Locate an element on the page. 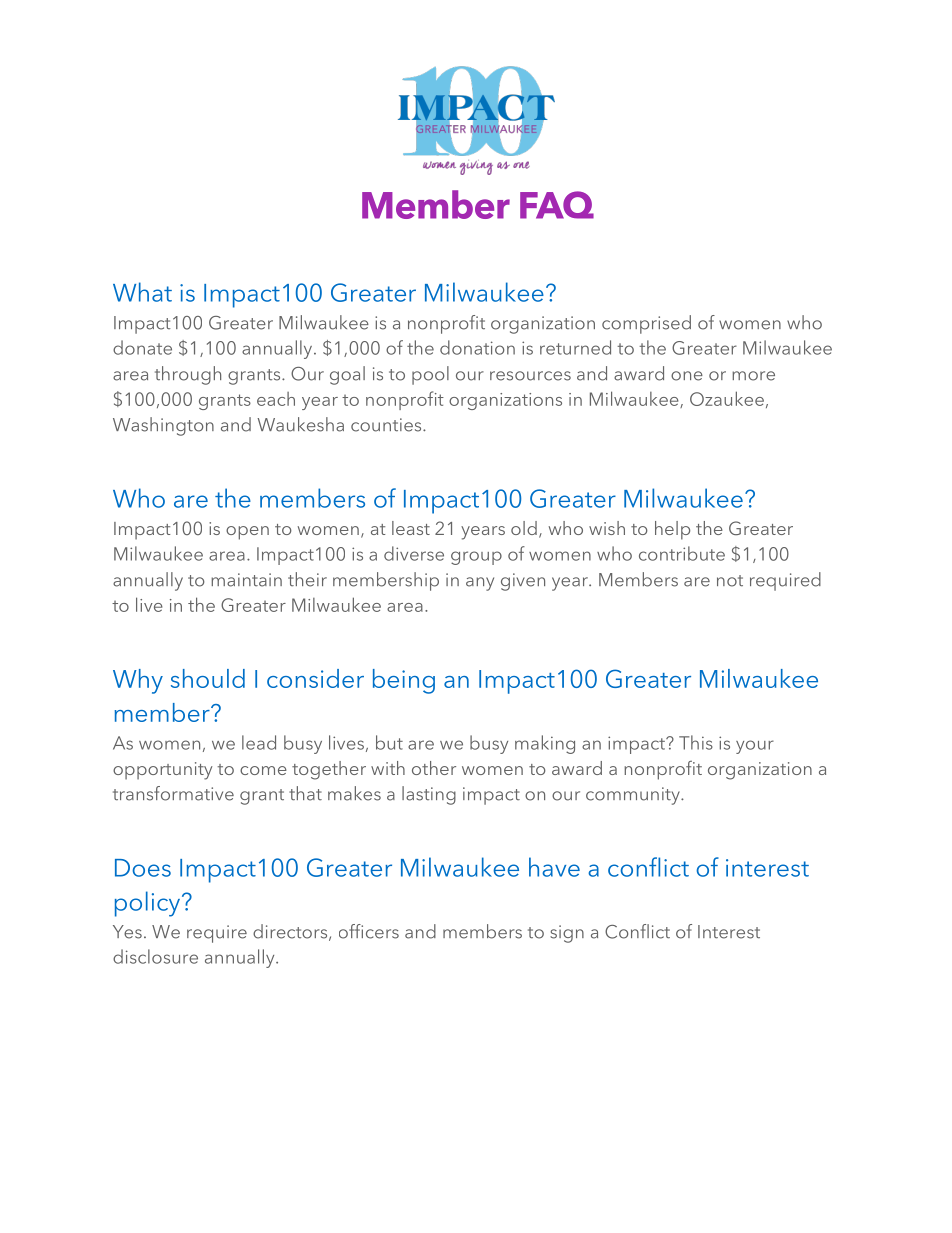 The width and height of the page is (952, 1233). FAQ is located at coordinates (557, 205).
